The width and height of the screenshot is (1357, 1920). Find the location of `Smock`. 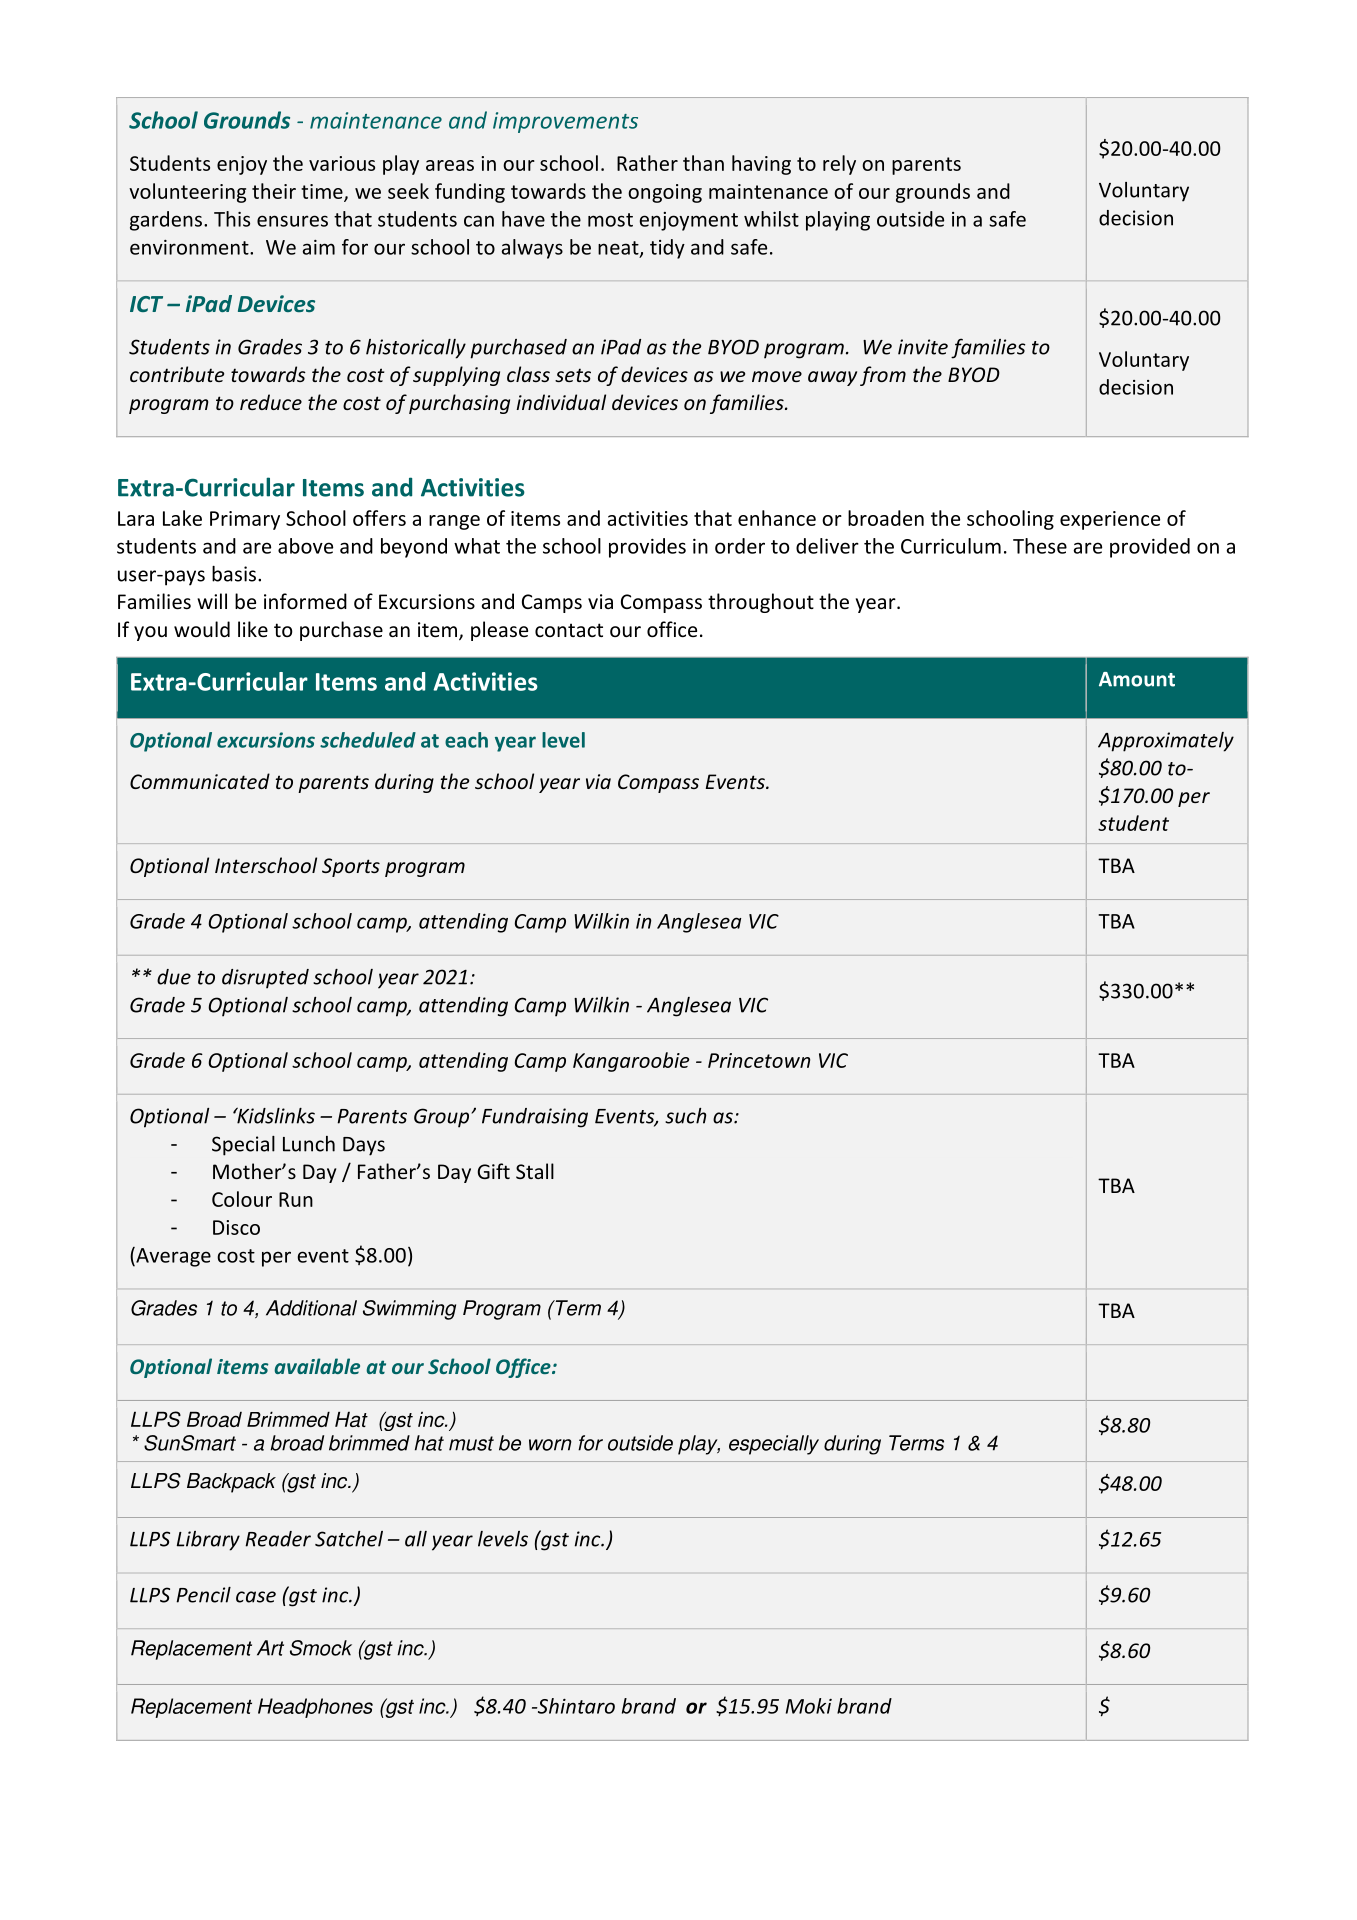

Smock is located at coordinates (321, 1648).
